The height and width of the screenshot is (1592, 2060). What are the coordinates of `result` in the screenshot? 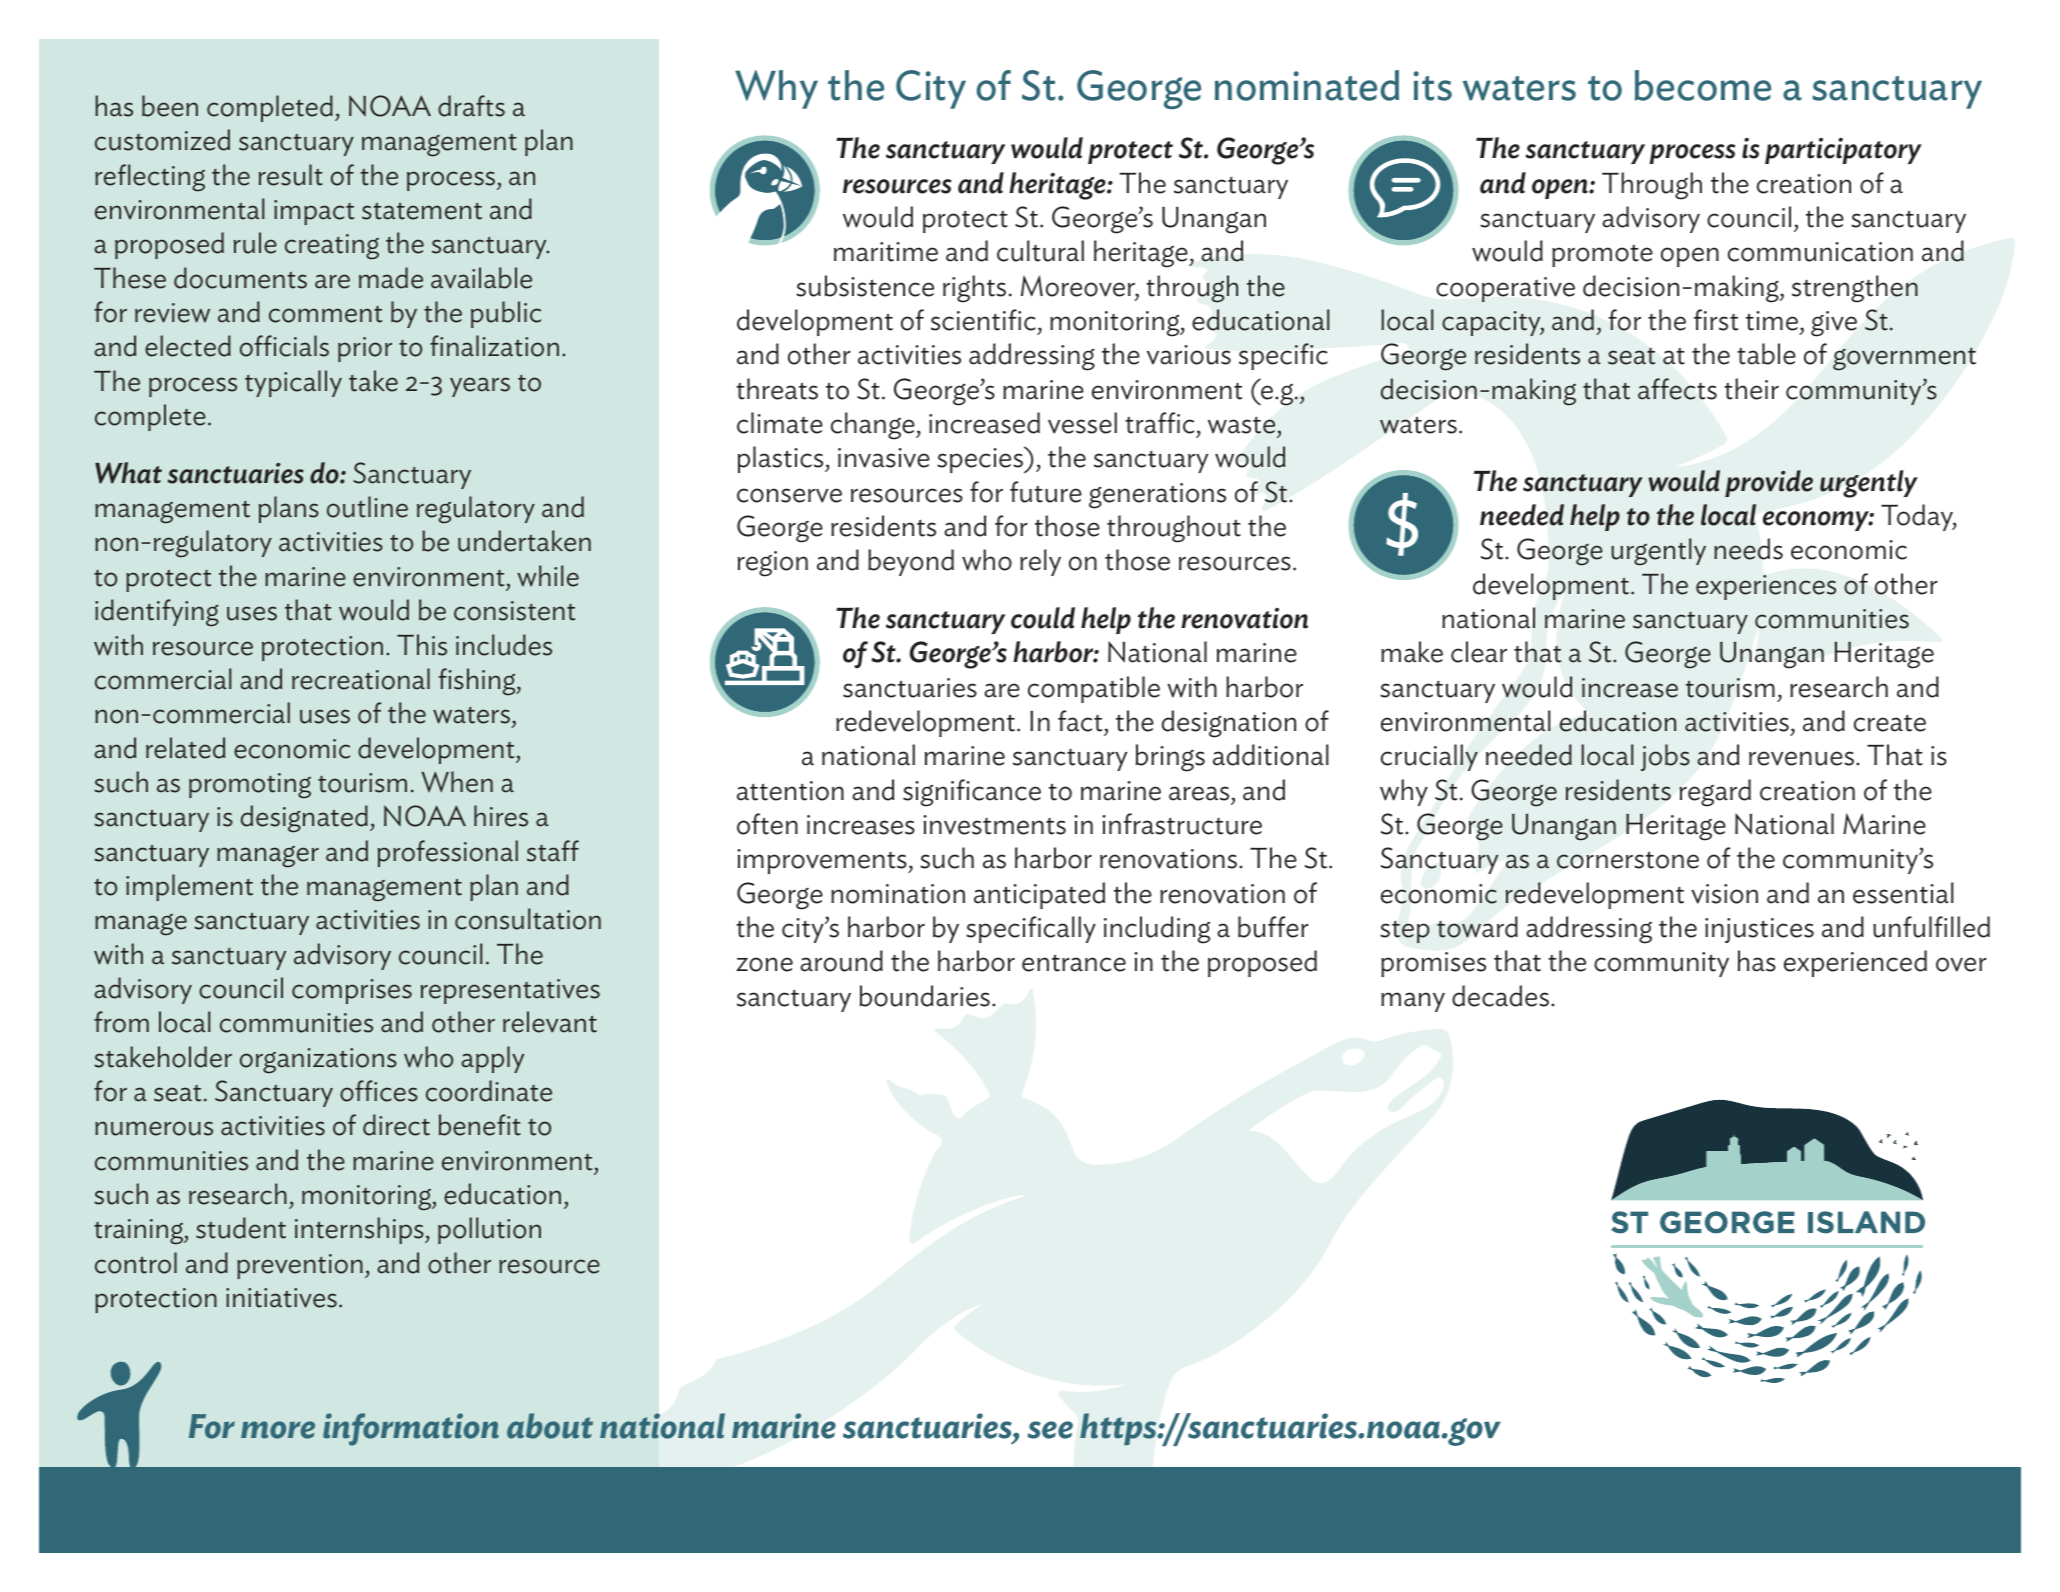 It's located at (291, 175).
